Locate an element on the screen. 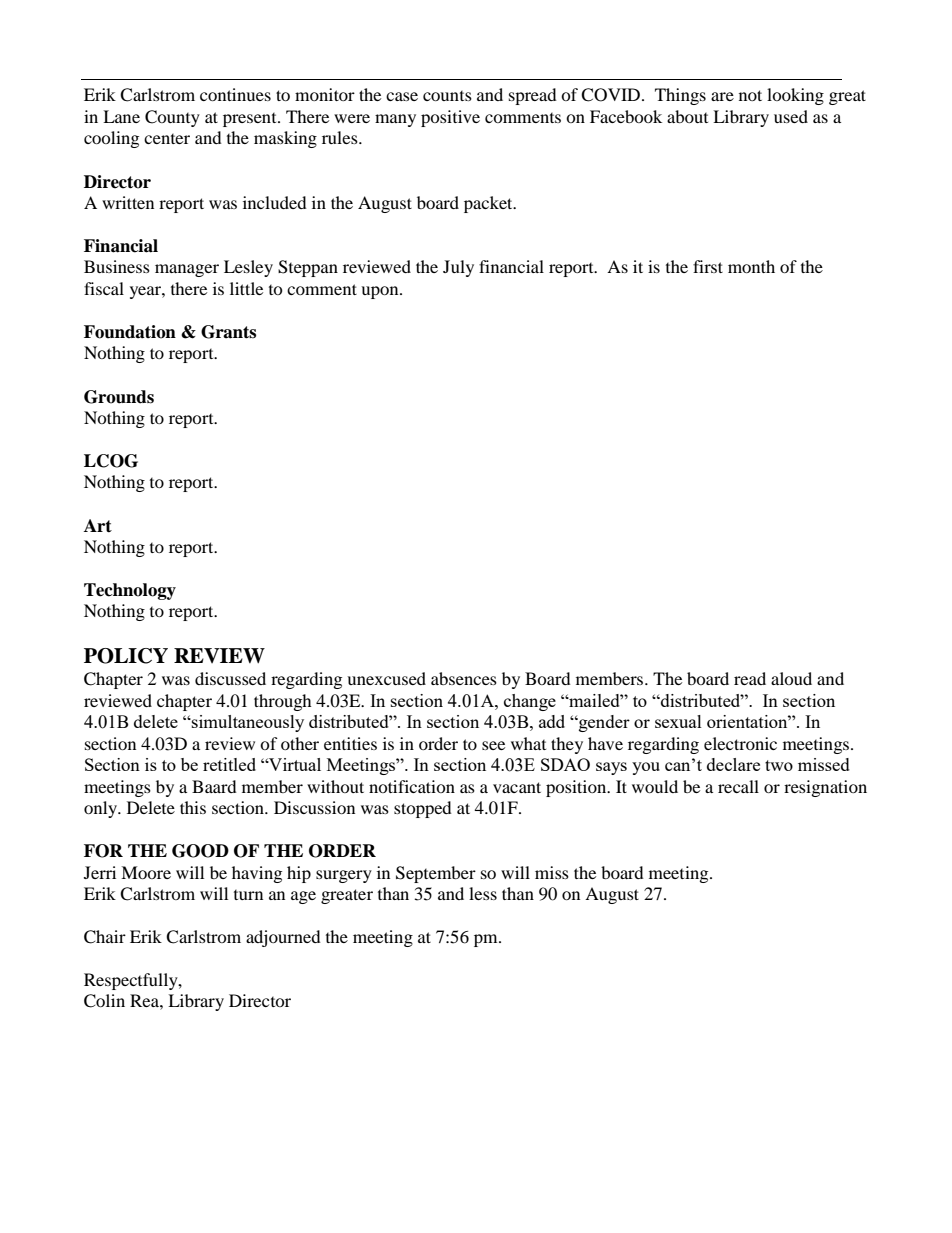 The width and height of the screenshot is (952, 1233). less is located at coordinates (483, 893).
